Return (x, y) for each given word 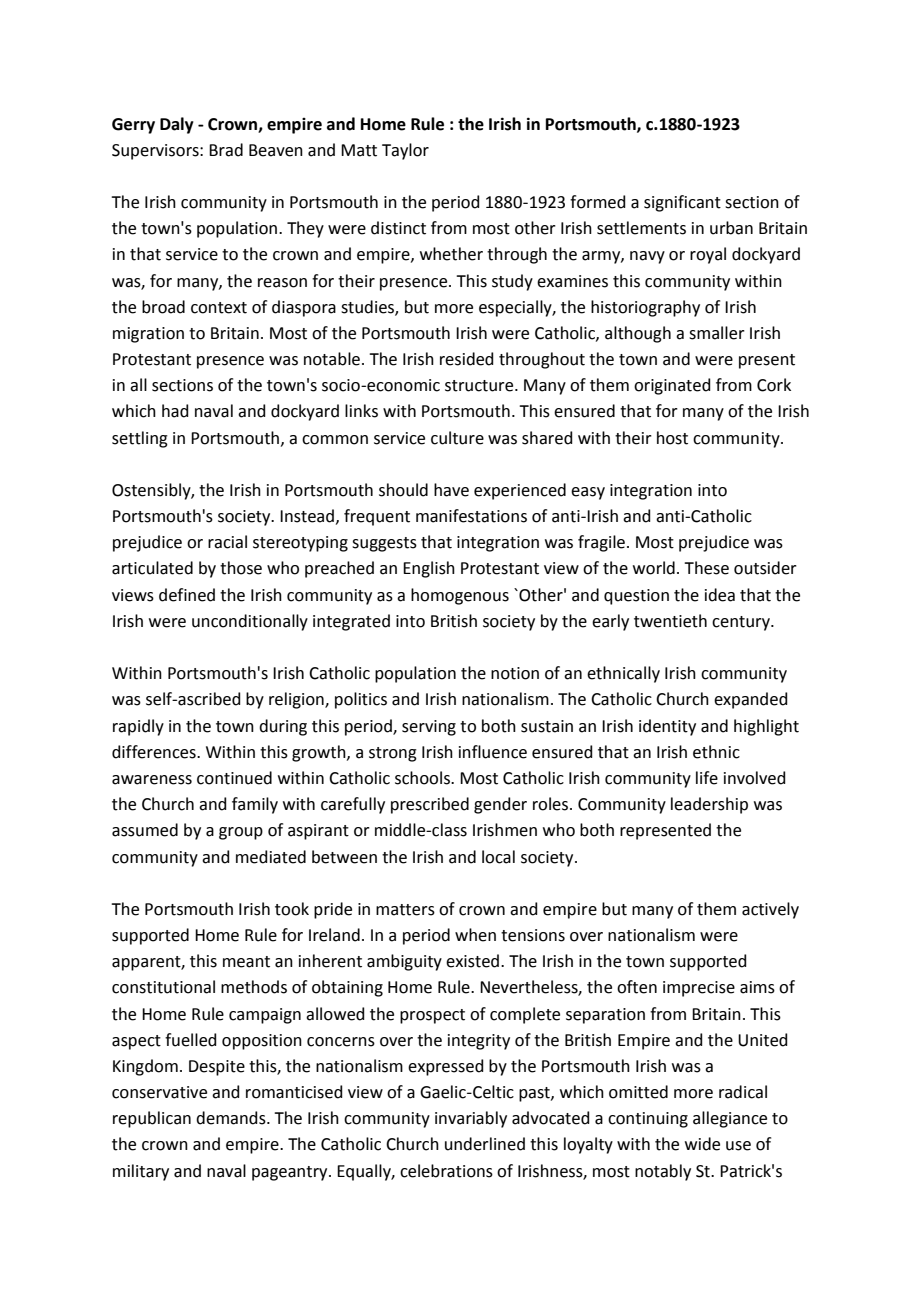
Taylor (405, 151)
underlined (485, 1144)
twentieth (670, 621)
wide (702, 1144)
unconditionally (250, 622)
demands (232, 1118)
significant (682, 203)
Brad (226, 150)
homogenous (460, 596)
